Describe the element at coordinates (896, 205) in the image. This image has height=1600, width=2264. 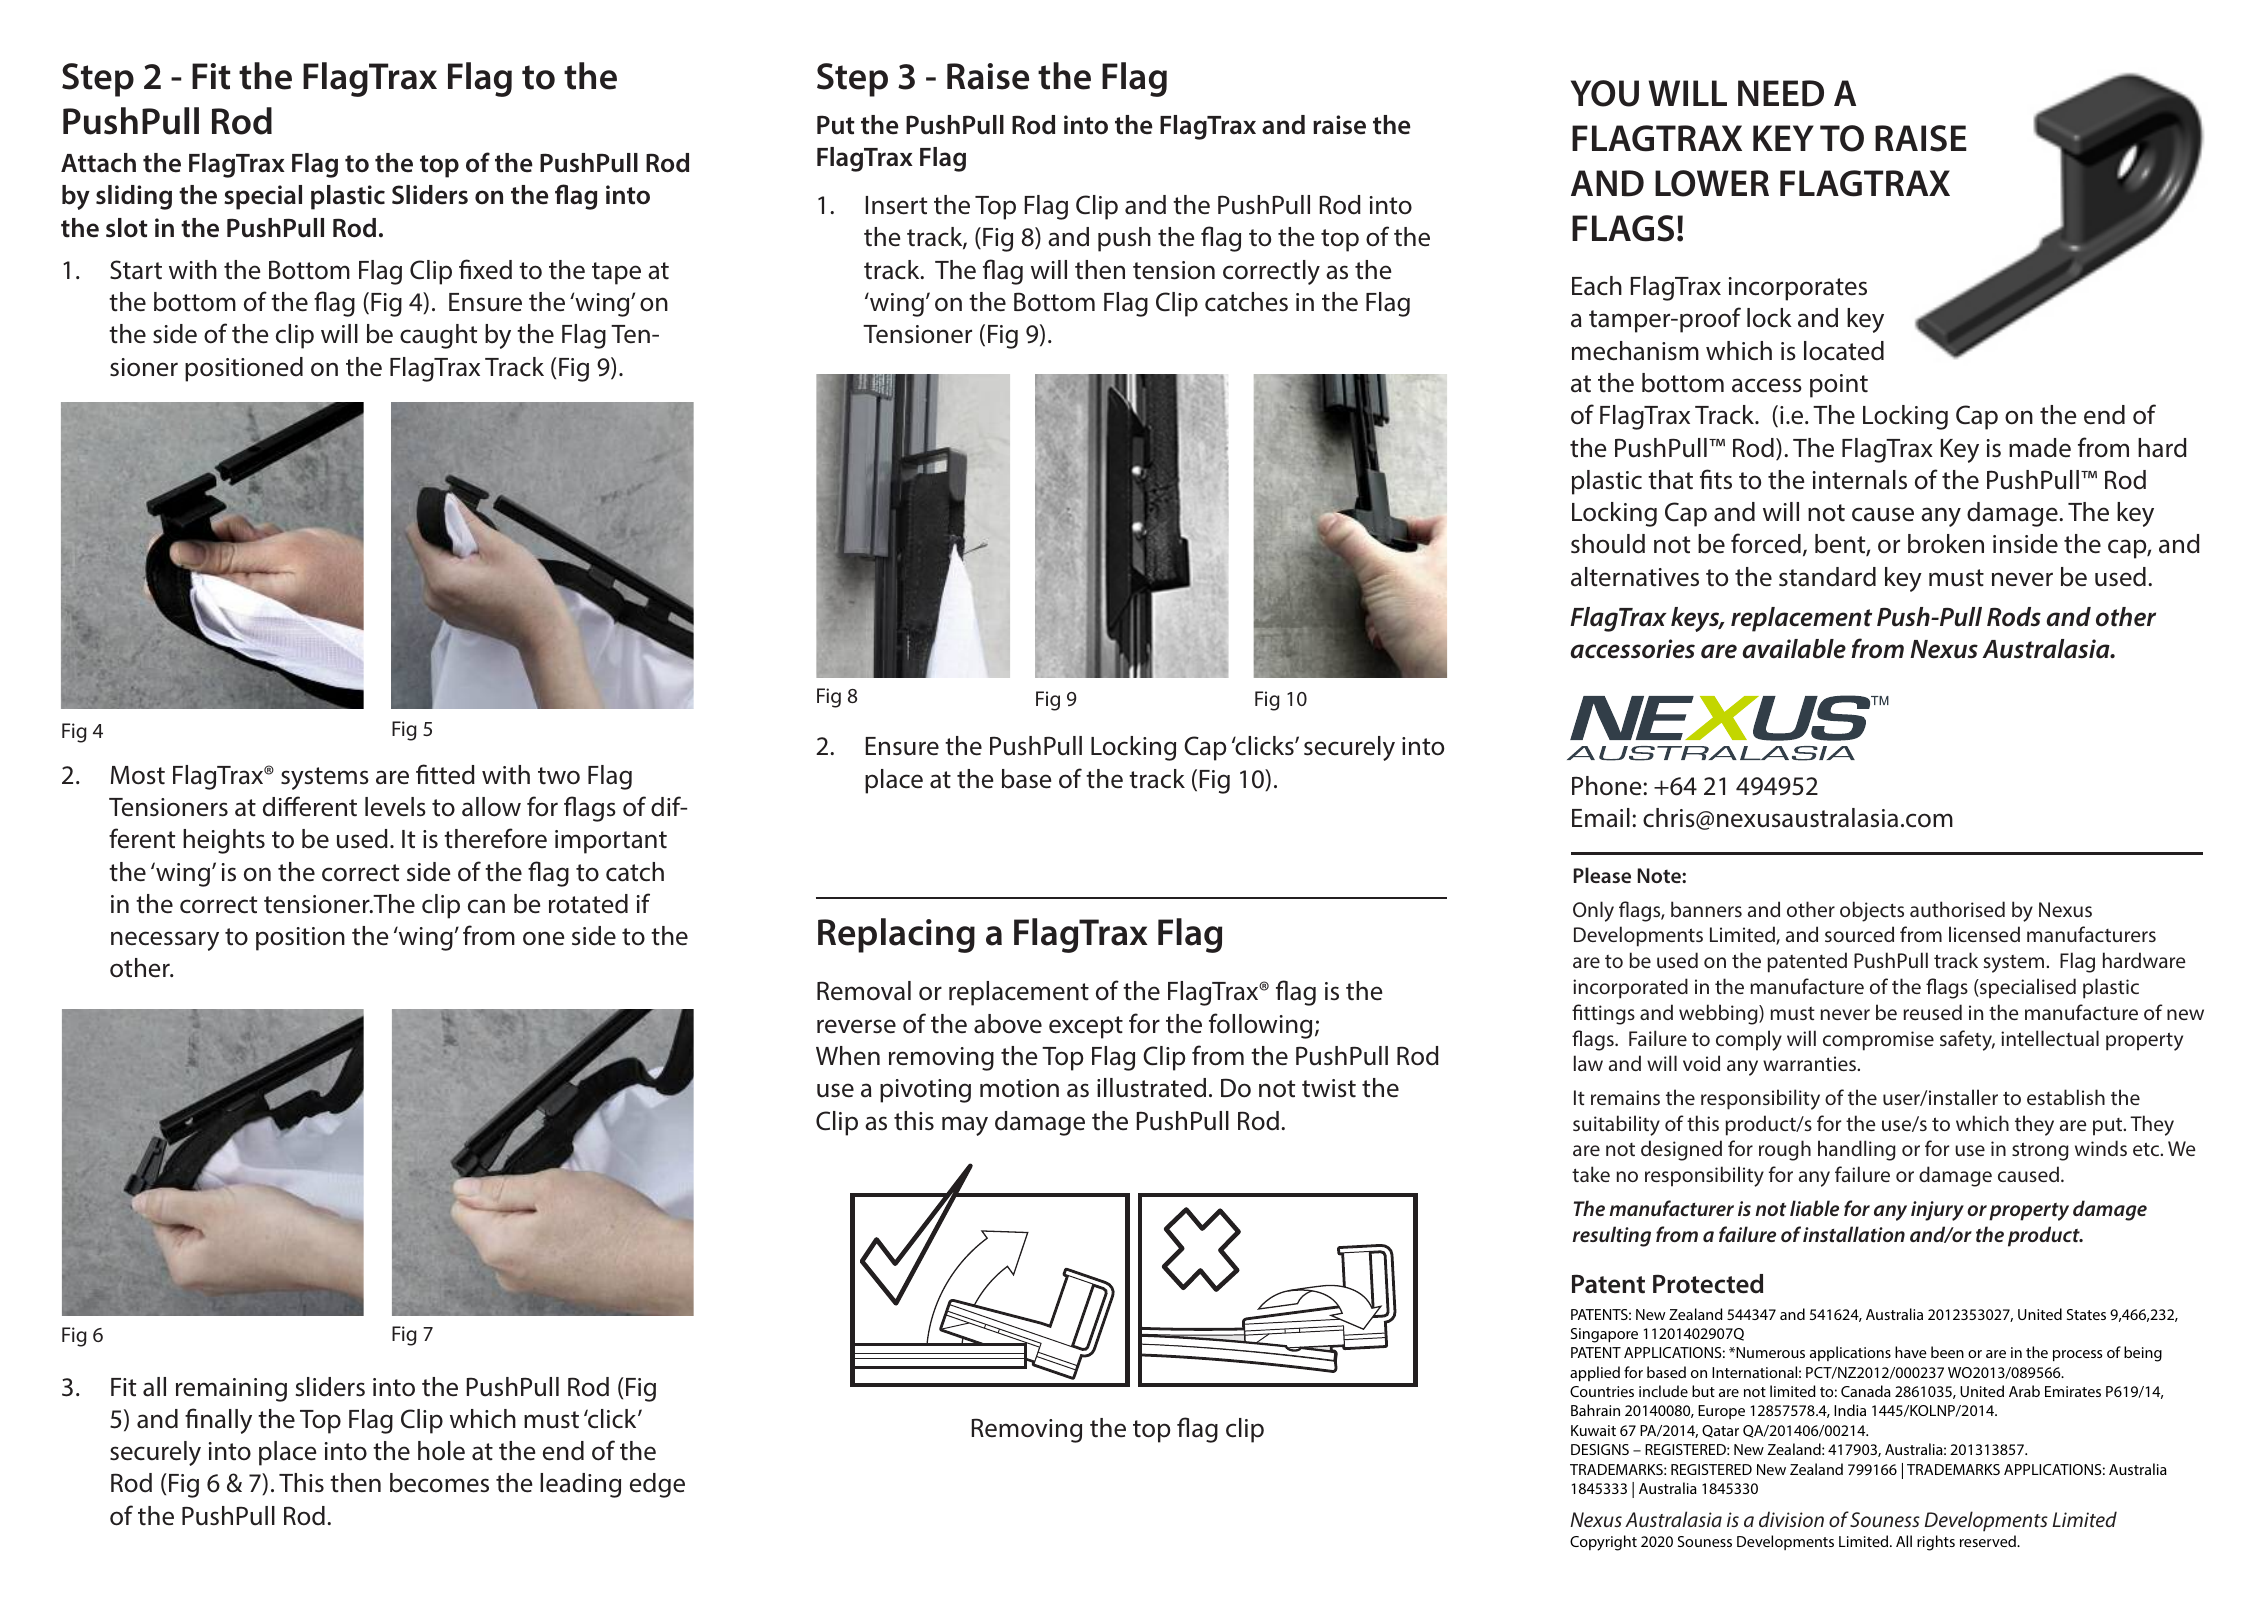
I see `Insert` at that location.
